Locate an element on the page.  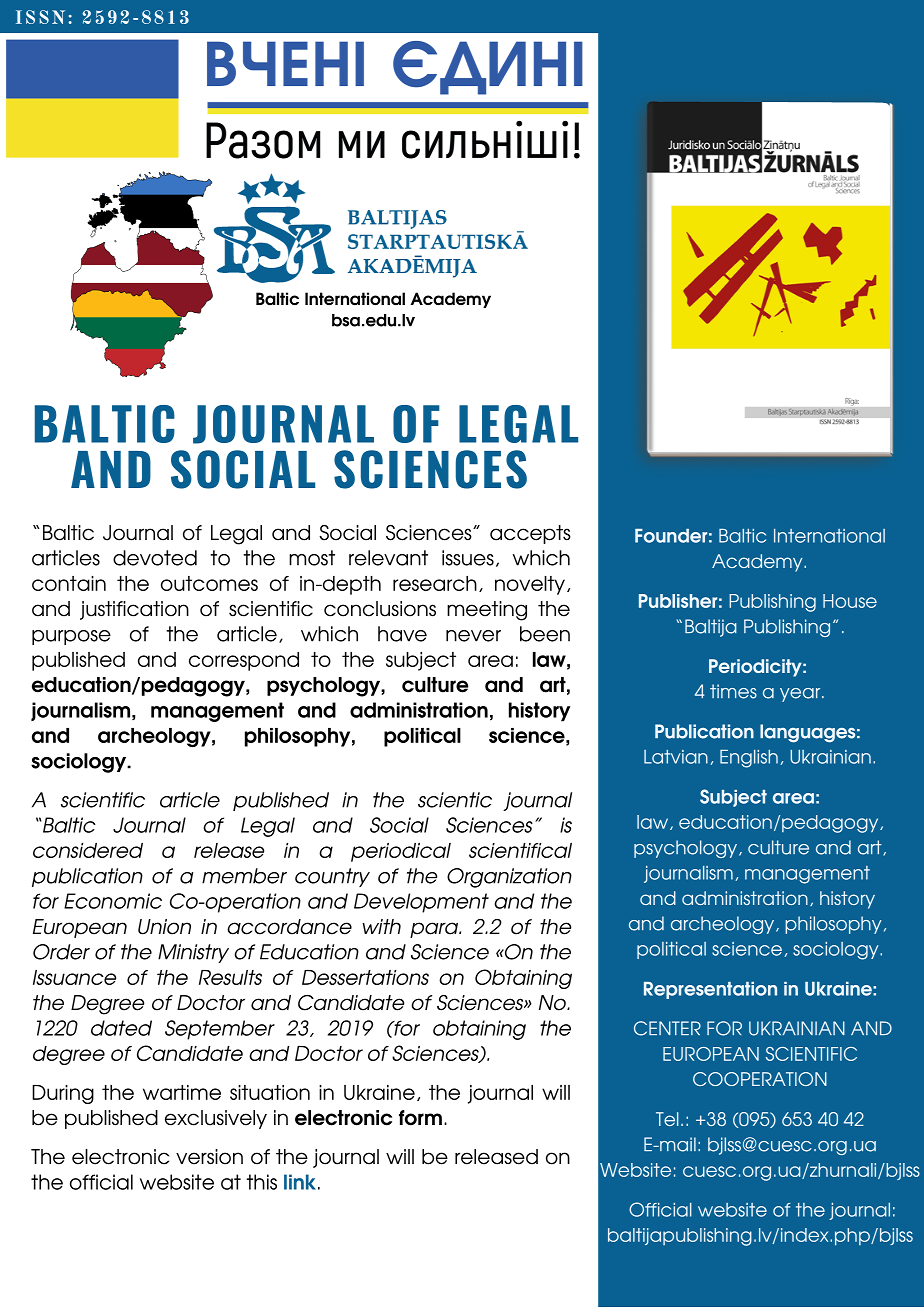
ISSN is located at coordinates (40, 17).
